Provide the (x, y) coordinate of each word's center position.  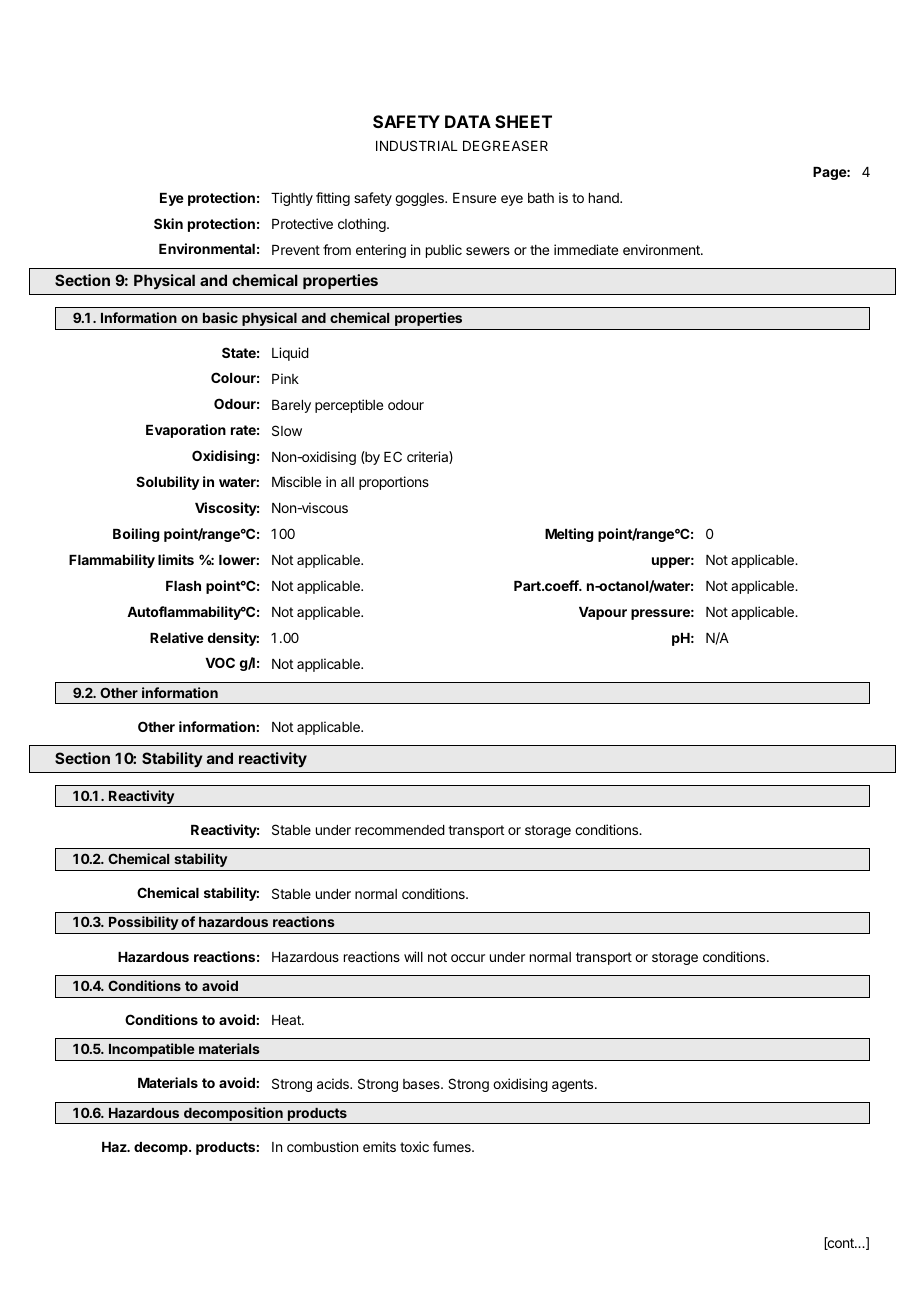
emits (379, 1146)
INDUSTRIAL (417, 145)
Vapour (603, 613)
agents (574, 1085)
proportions (394, 483)
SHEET (523, 121)
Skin (168, 223)
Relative (177, 637)
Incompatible (152, 1050)
